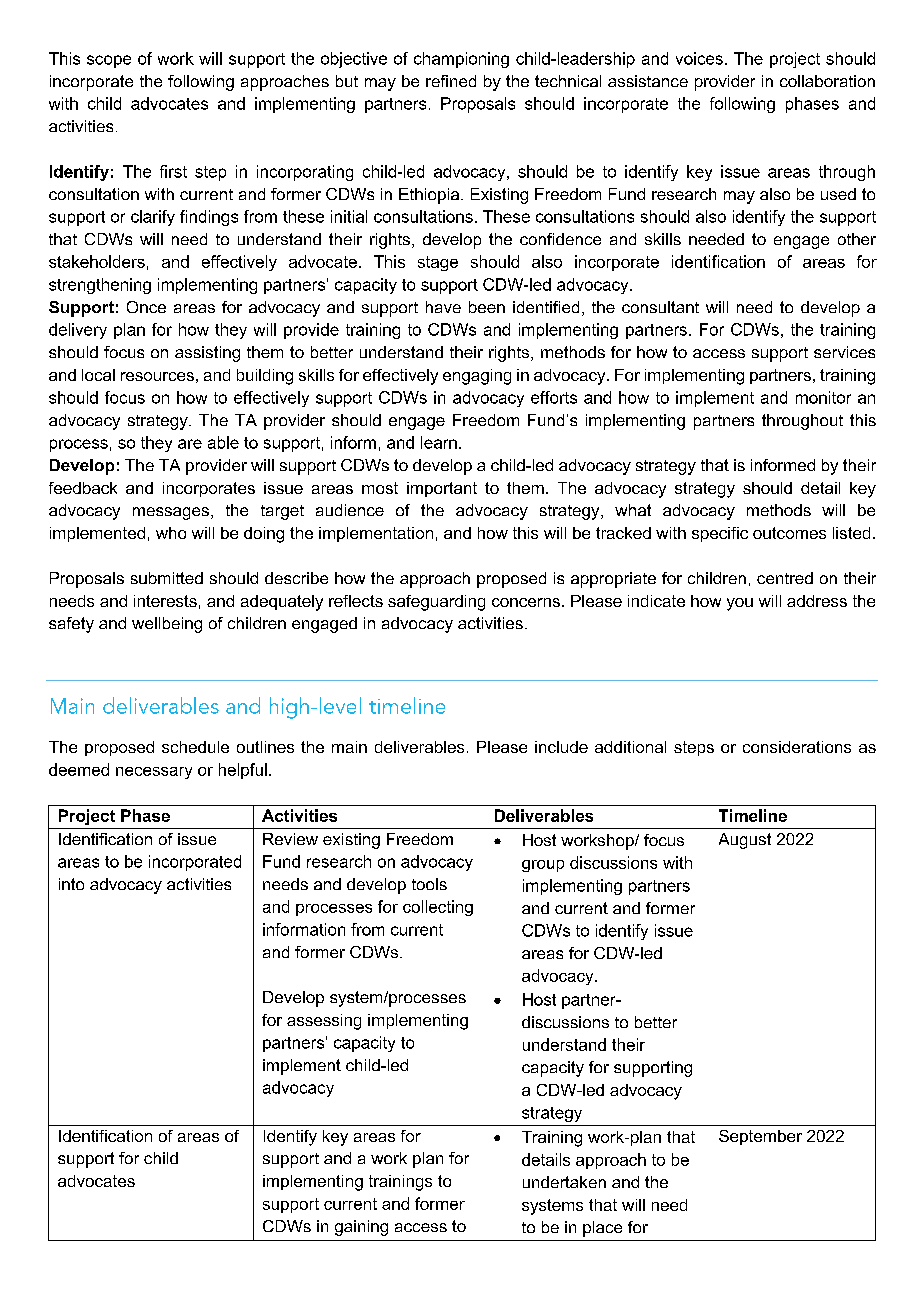  I want to click on have, so click(443, 307).
